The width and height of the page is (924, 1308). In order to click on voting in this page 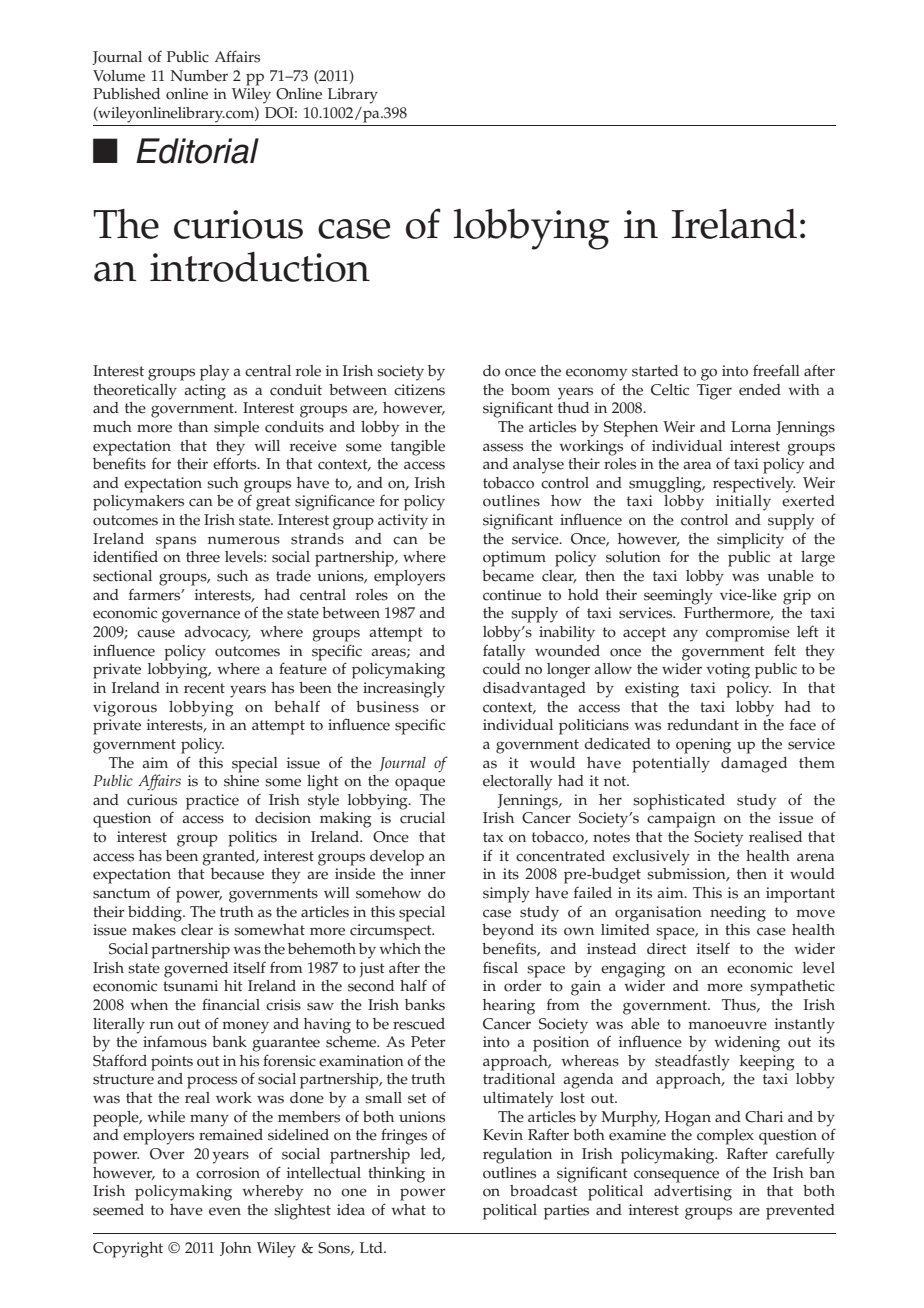, I will do `click(728, 671)`.
